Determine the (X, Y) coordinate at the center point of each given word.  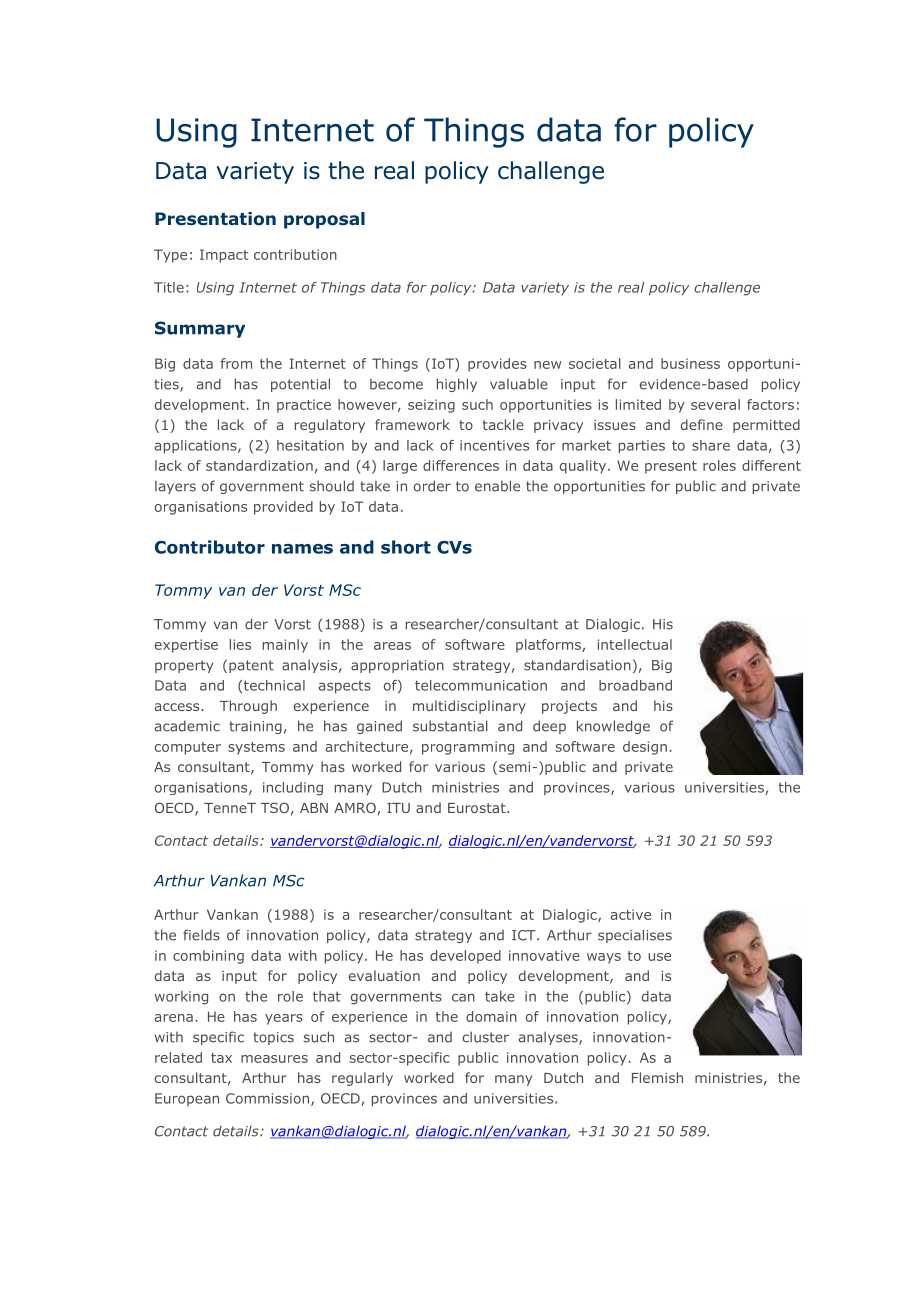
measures (274, 1059)
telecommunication (481, 685)
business (690, 363)
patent (251, 666)
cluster (486, 1037)
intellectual (635, 644)
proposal (324, 220)
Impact (224, 256)
